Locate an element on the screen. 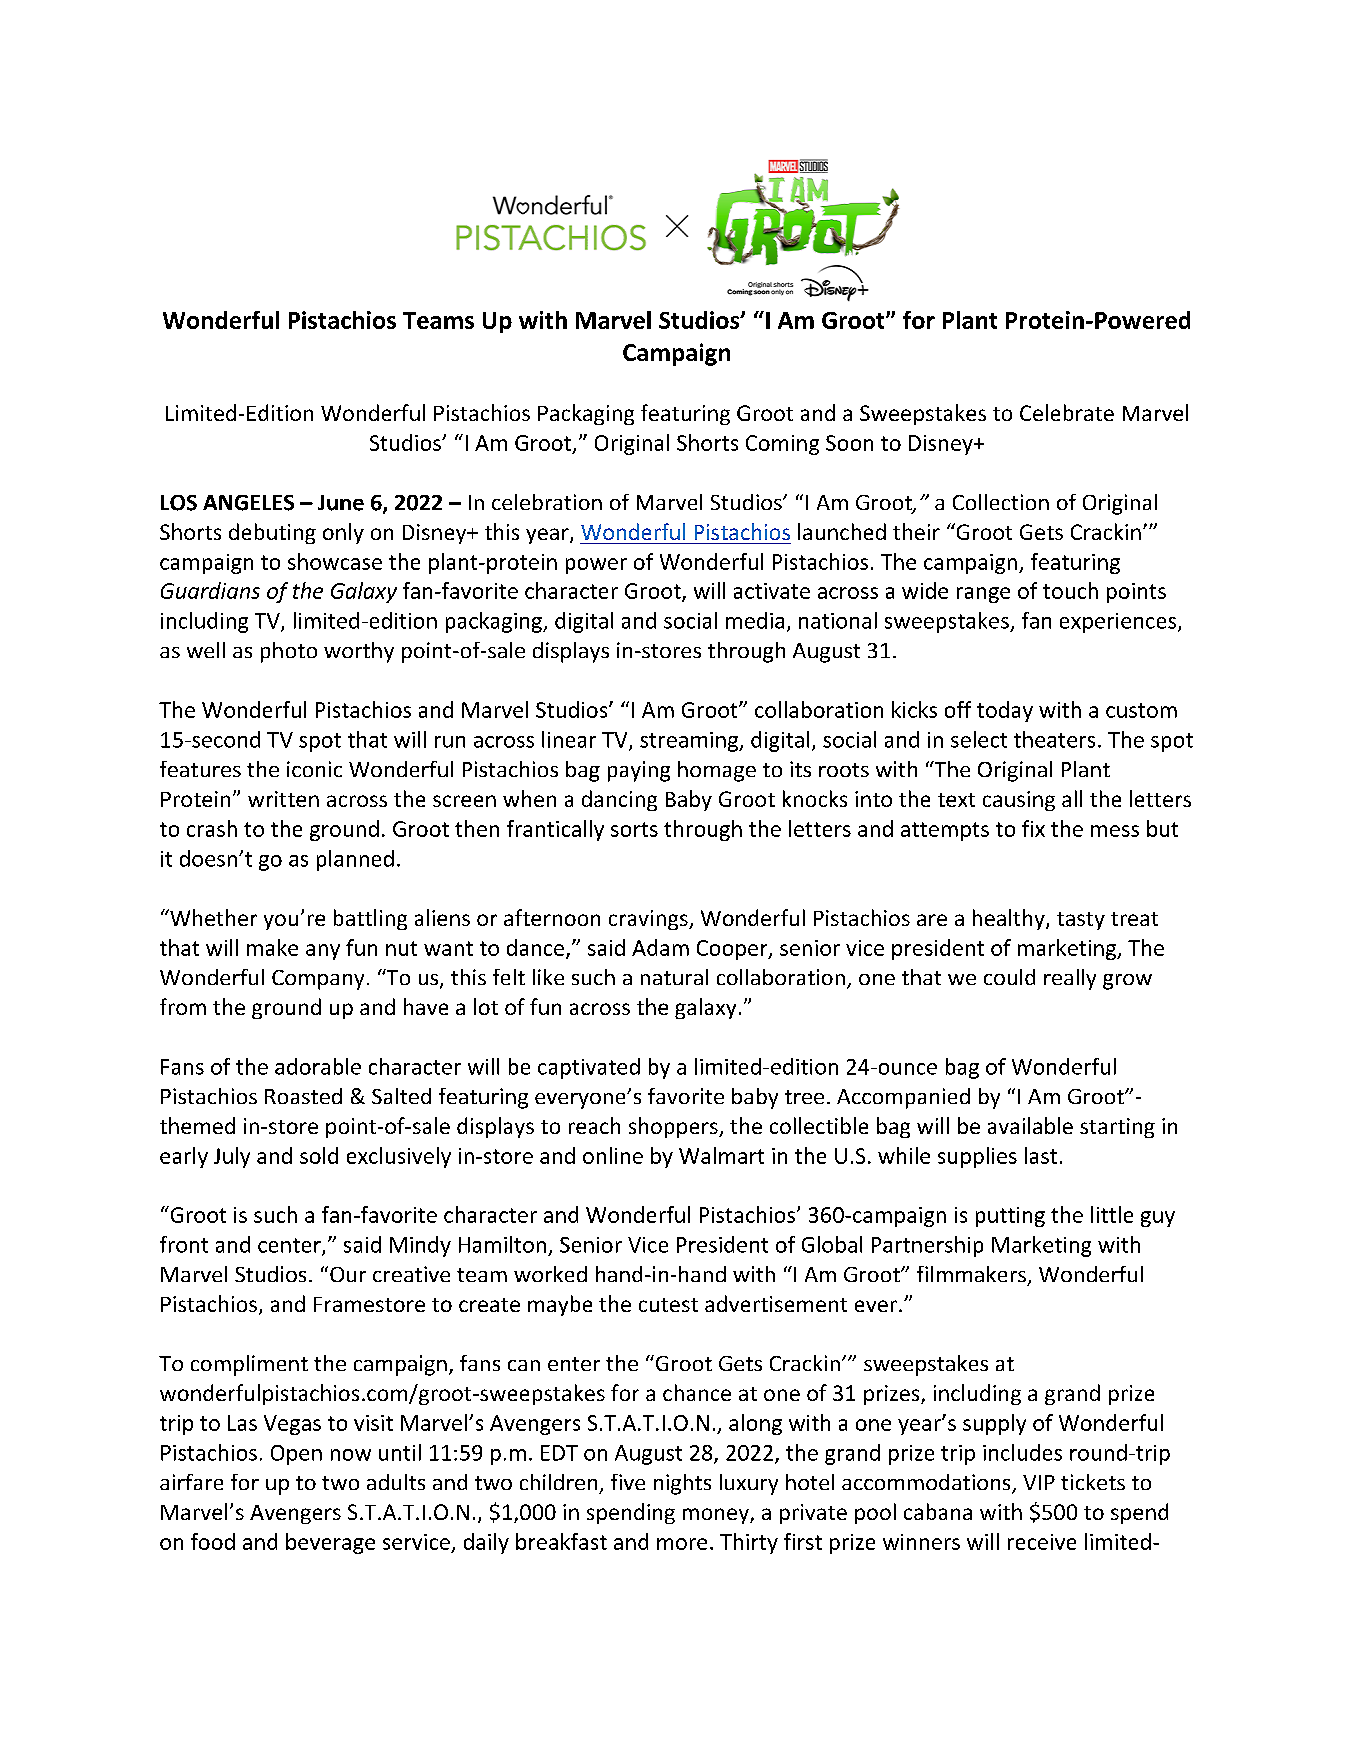  nights is located at coordinates (682, 1484).
